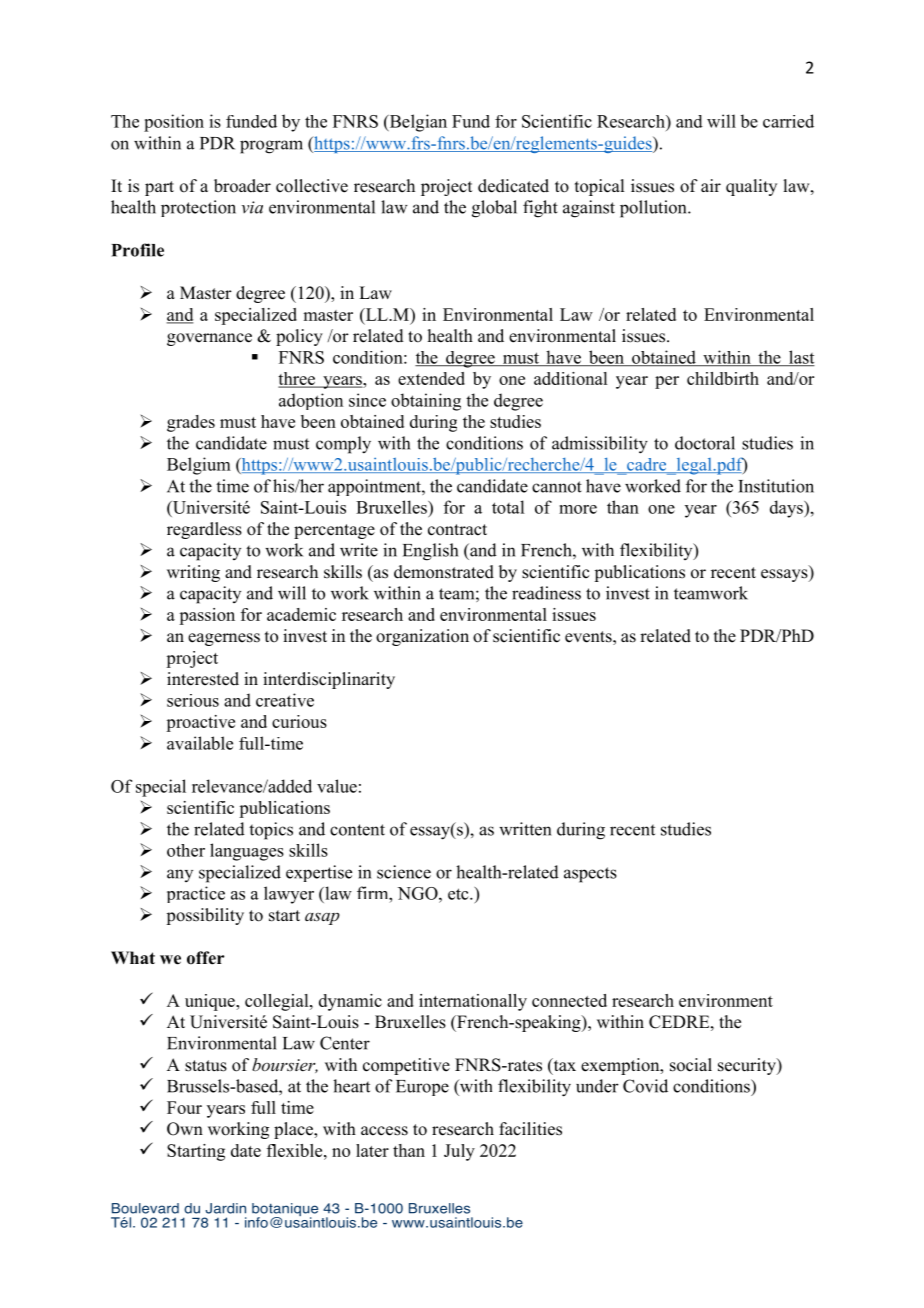  Describe the element at coordinates (185, 1129) in the screenshot. I see `Own` at that location.
